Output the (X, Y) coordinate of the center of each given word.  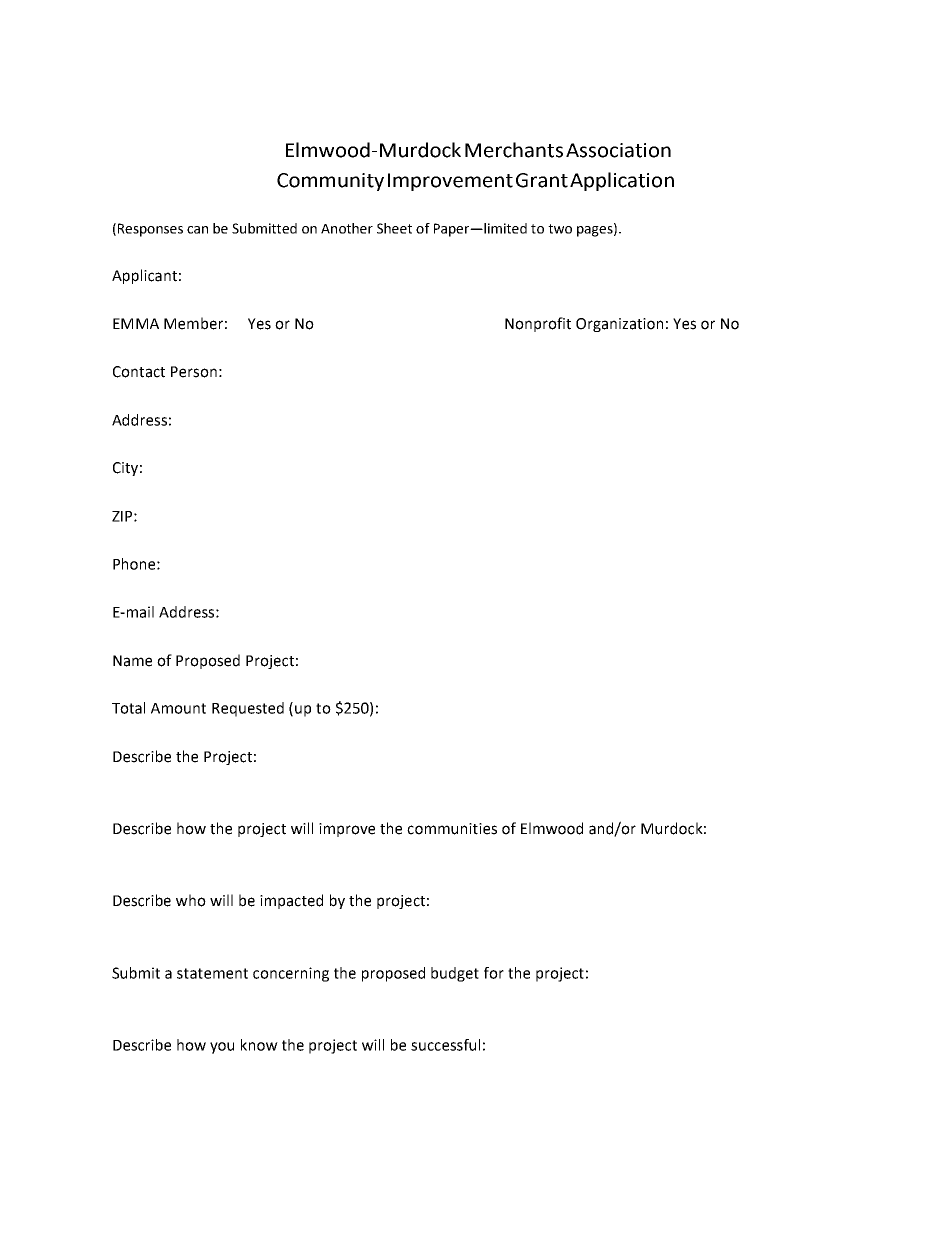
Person (194, 372)
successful (445, 1045)
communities (452, 829)
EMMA (136, 323)
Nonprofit (538, 324)
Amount (178, 708)
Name (132, 661)
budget (455, 974)
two (560, 229)
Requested (248, 709)
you (222, 1048)
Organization (619, 325)
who (191, 900)
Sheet (394, 228)
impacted (291, 901)
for (494, 973)
